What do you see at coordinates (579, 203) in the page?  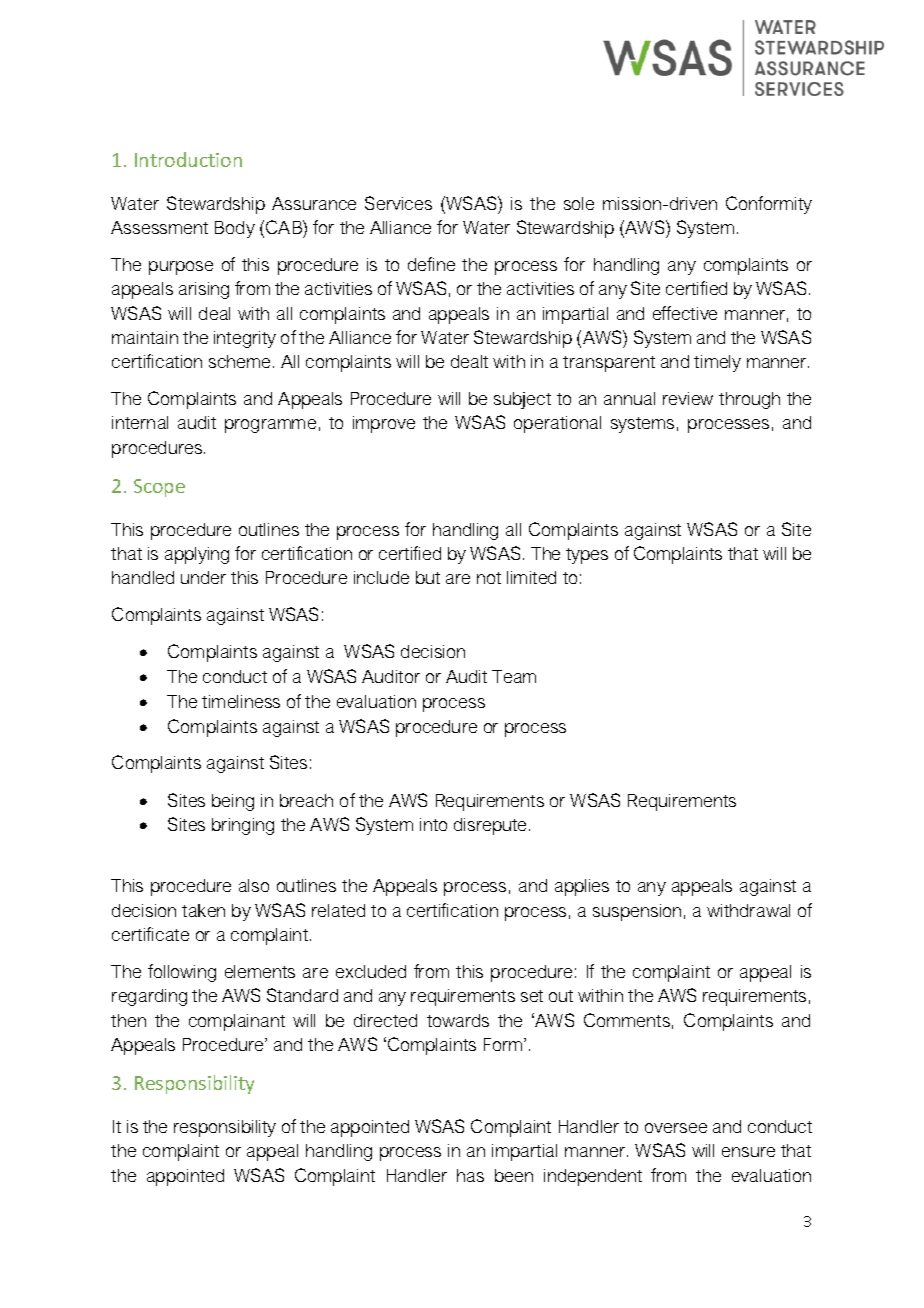 I see `sole` at bounding box center [579, 203].
